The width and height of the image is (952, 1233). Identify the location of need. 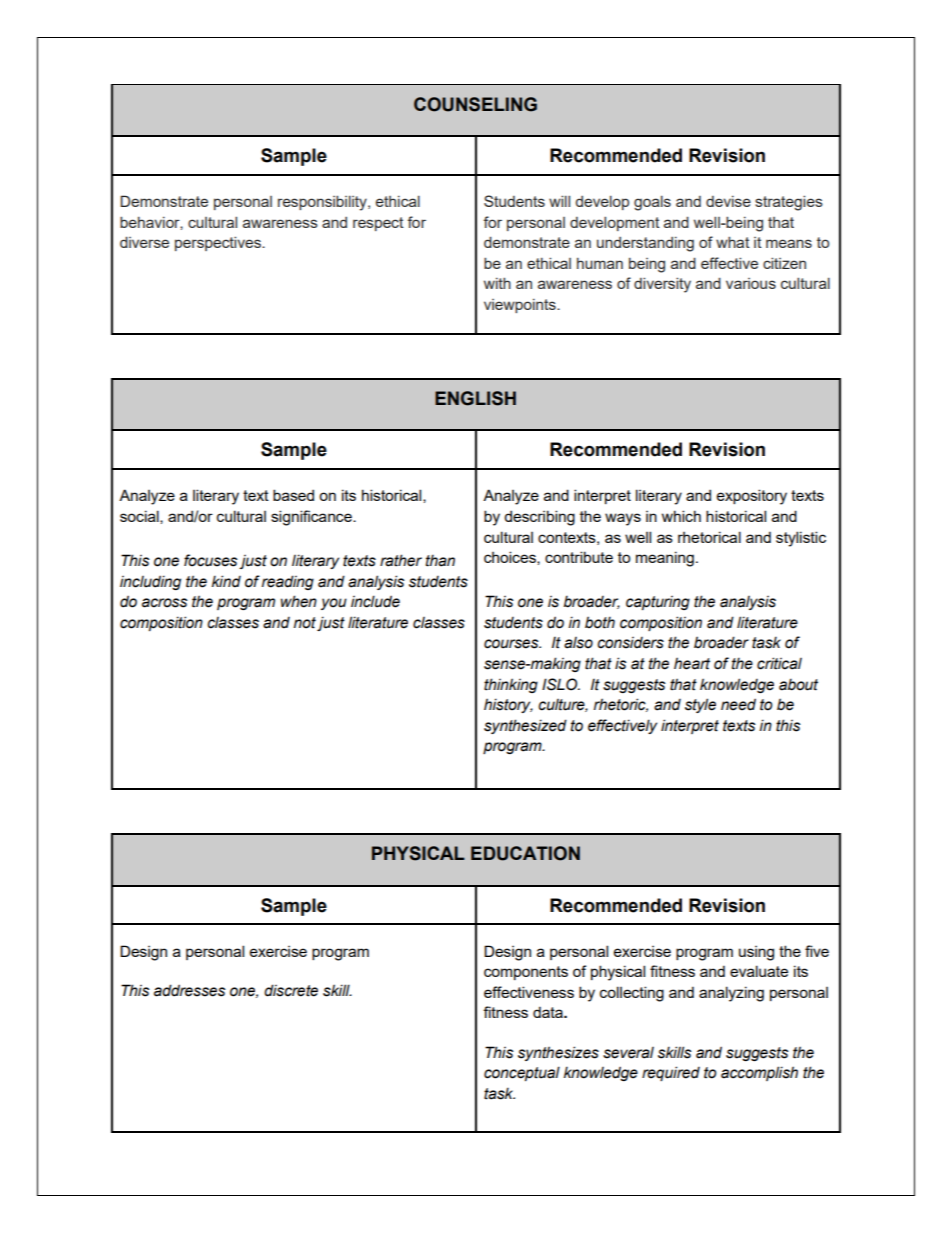
(738, 704).
